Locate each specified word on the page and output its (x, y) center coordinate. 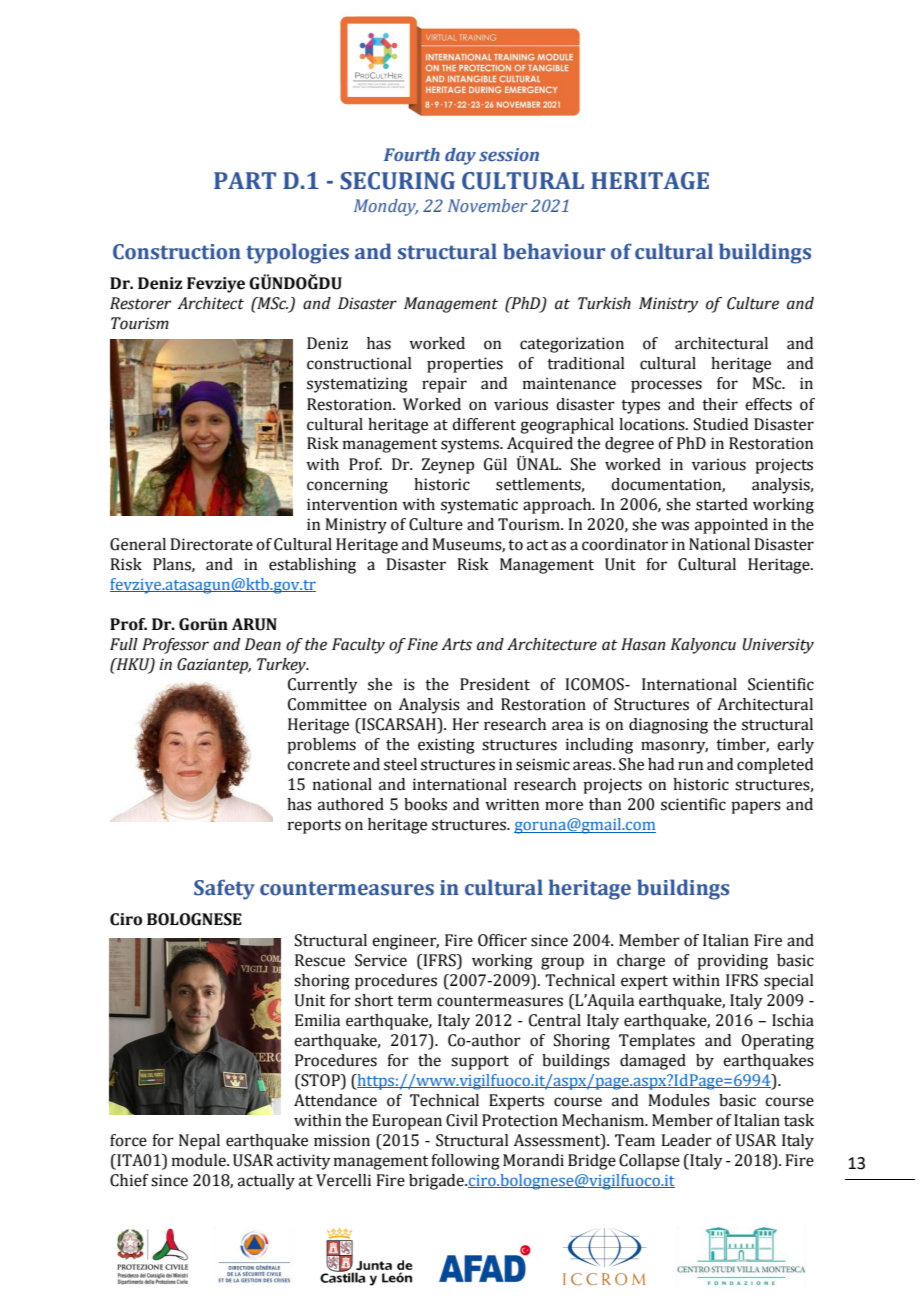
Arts (456, 644)
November (488, 206)
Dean (263, 644)
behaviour (554, 251)
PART (245, 180)
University (778, 646)
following (465, 1162)
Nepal (199, 1142)
